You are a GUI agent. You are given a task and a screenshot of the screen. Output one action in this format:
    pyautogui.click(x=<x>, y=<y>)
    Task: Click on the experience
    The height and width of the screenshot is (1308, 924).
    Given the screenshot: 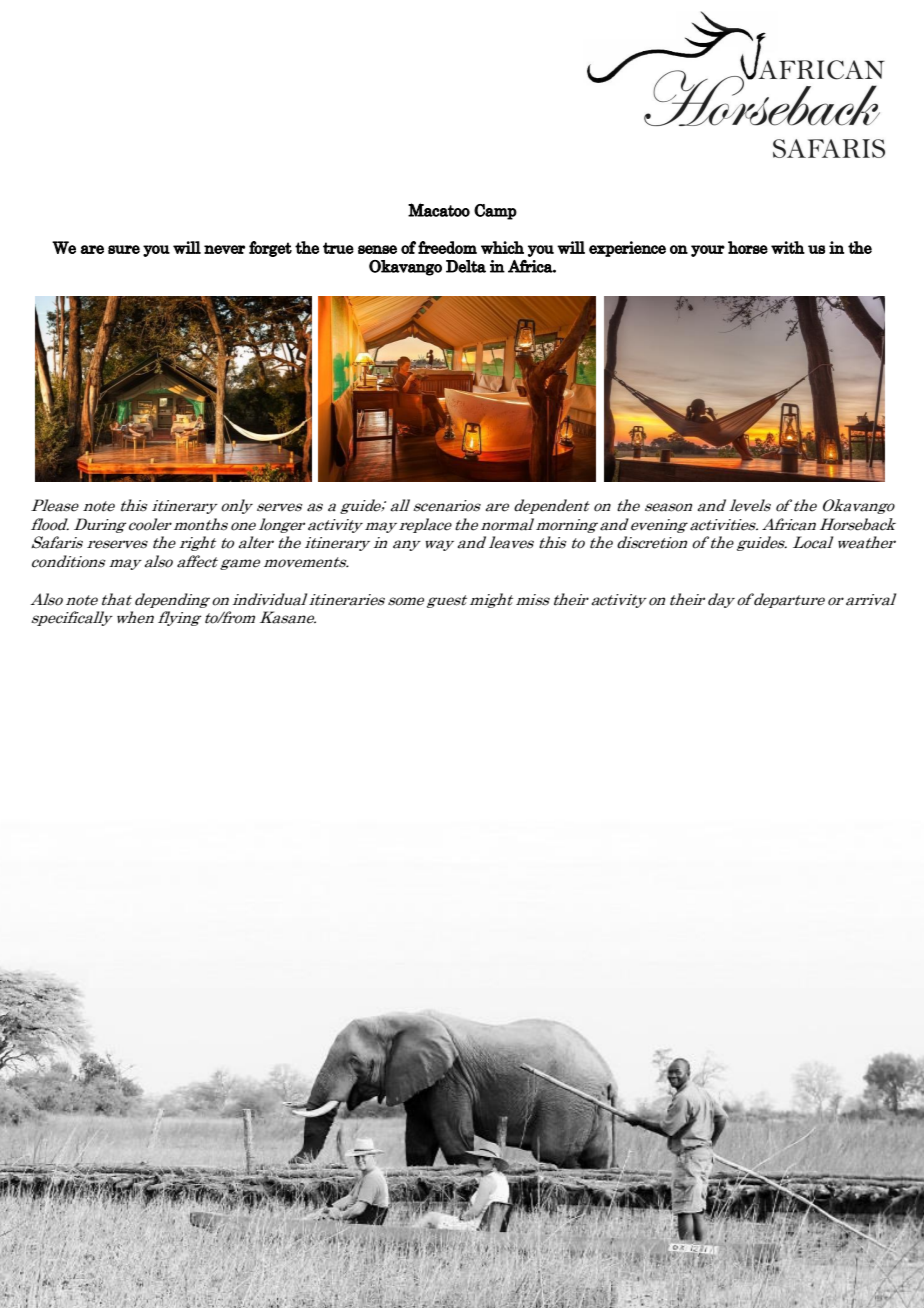 What is the action you would take?
    pyautogui.click(x=627, y=249)
